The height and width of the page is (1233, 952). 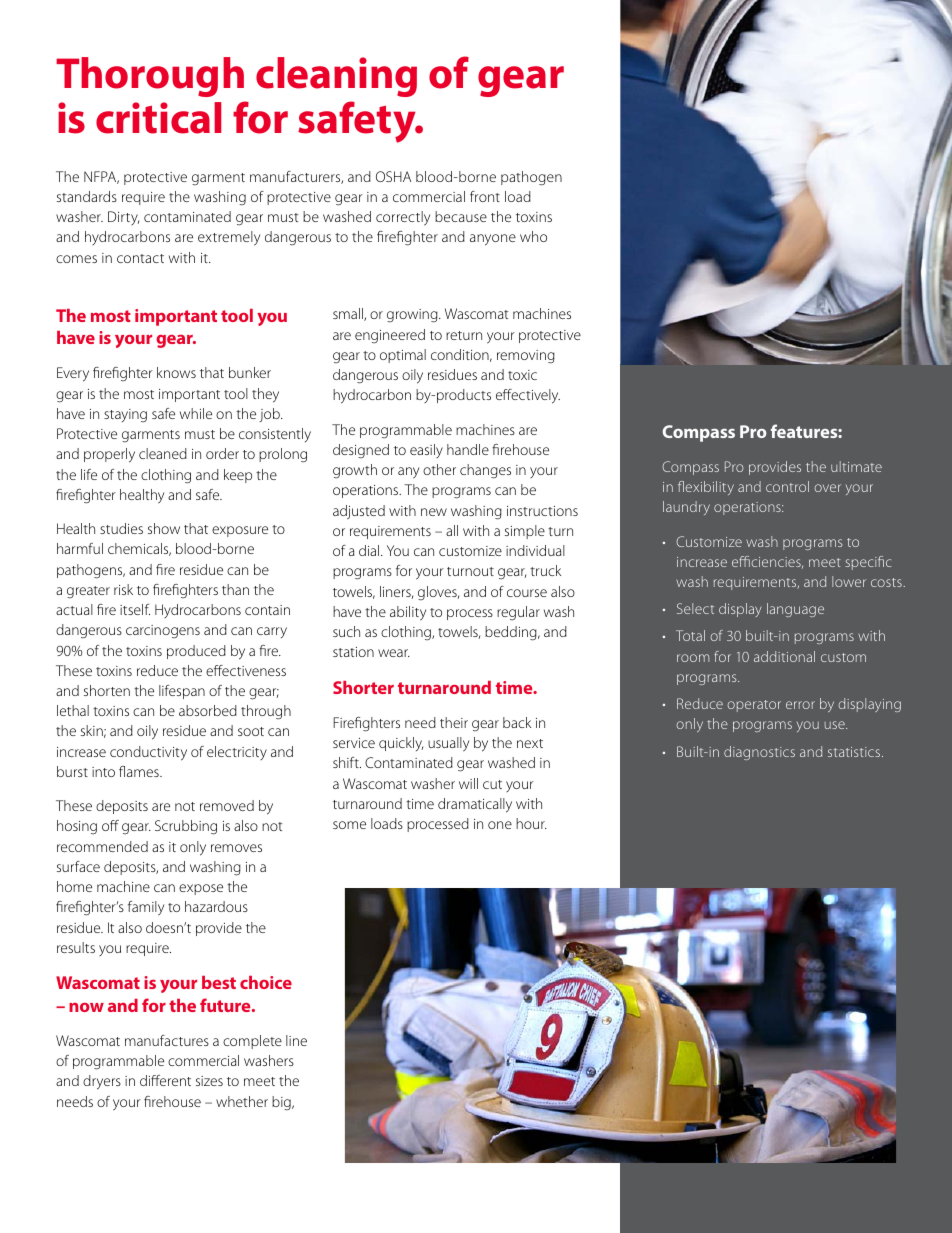 What do you see at coordinates (393, 176) in the page?
I see `OSHA` at bounding box center [393, 176].
